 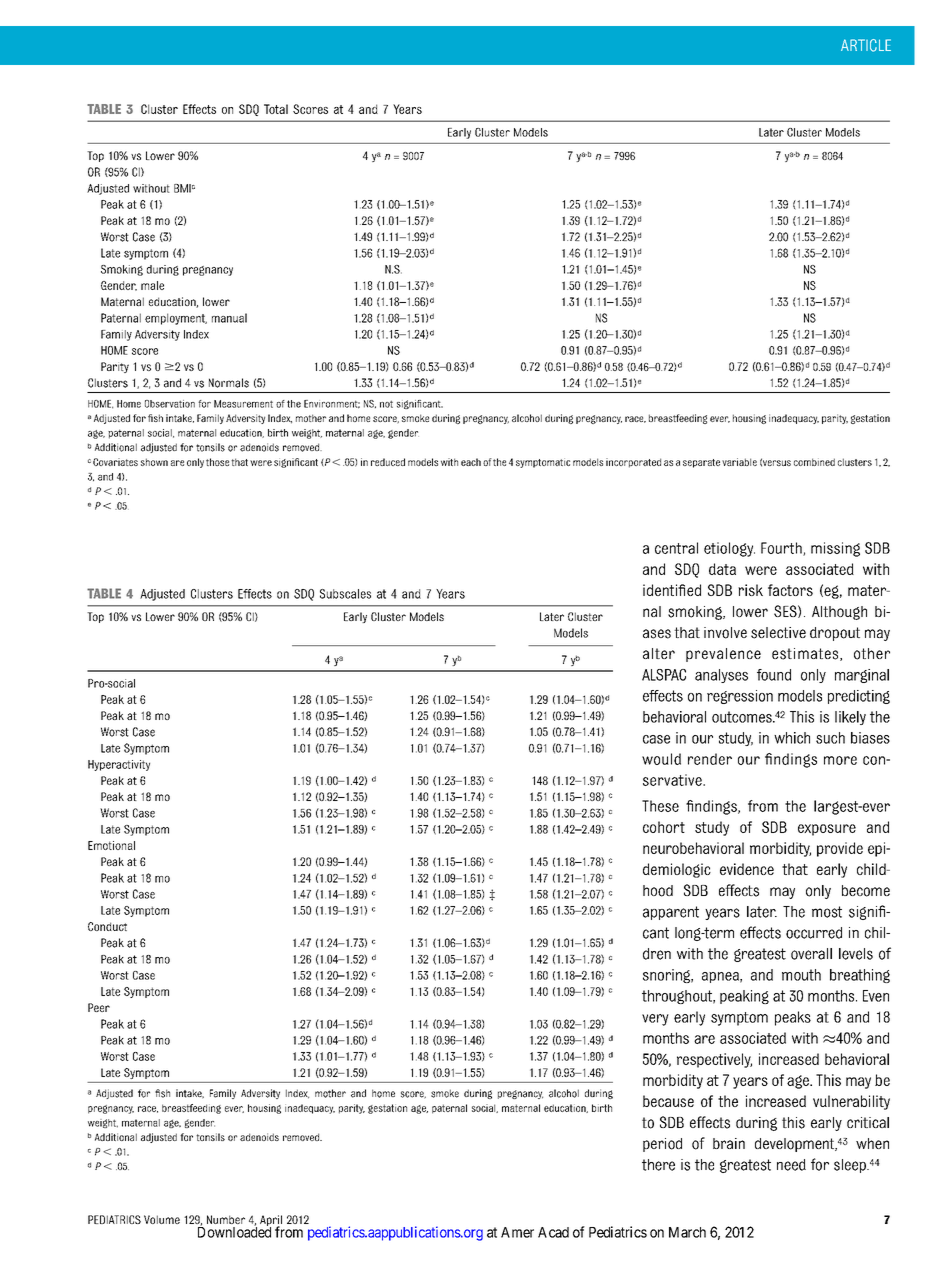 I want to click on Volume, so click(x=162, y=1219).
